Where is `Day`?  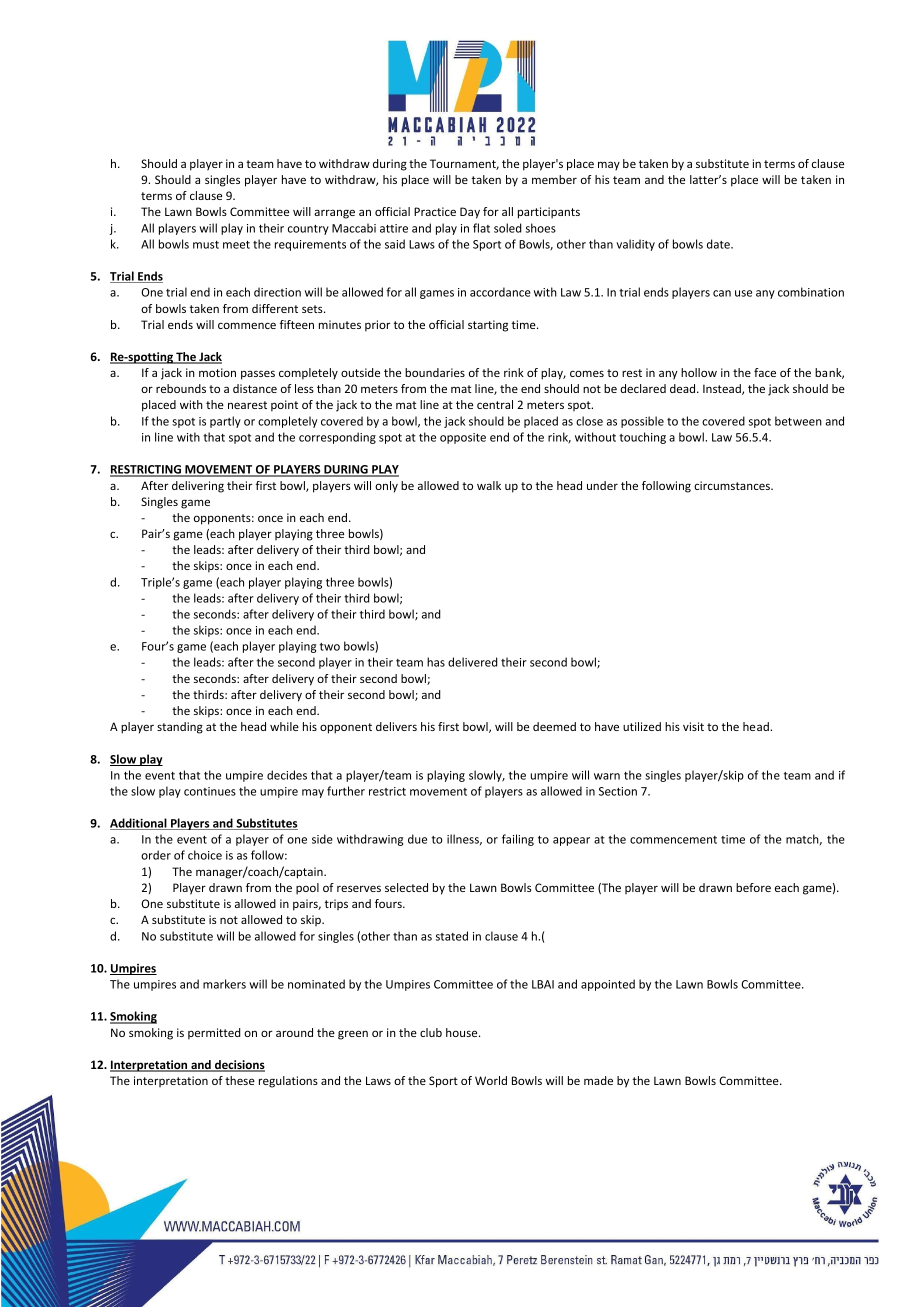 Day is located at coordinates (470, 213).
